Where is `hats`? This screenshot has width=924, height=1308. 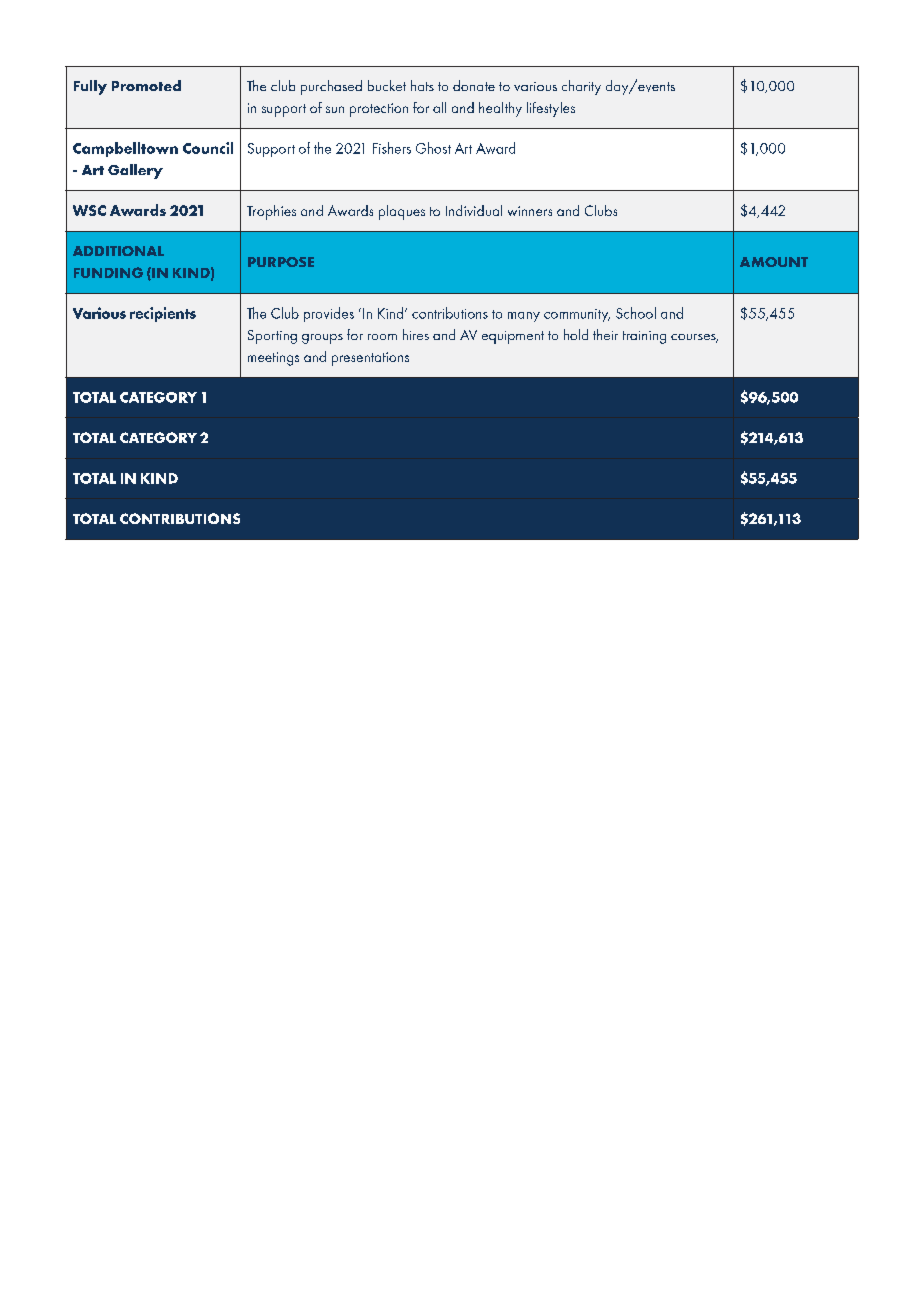 hats is located at coordinates (422, 85).
